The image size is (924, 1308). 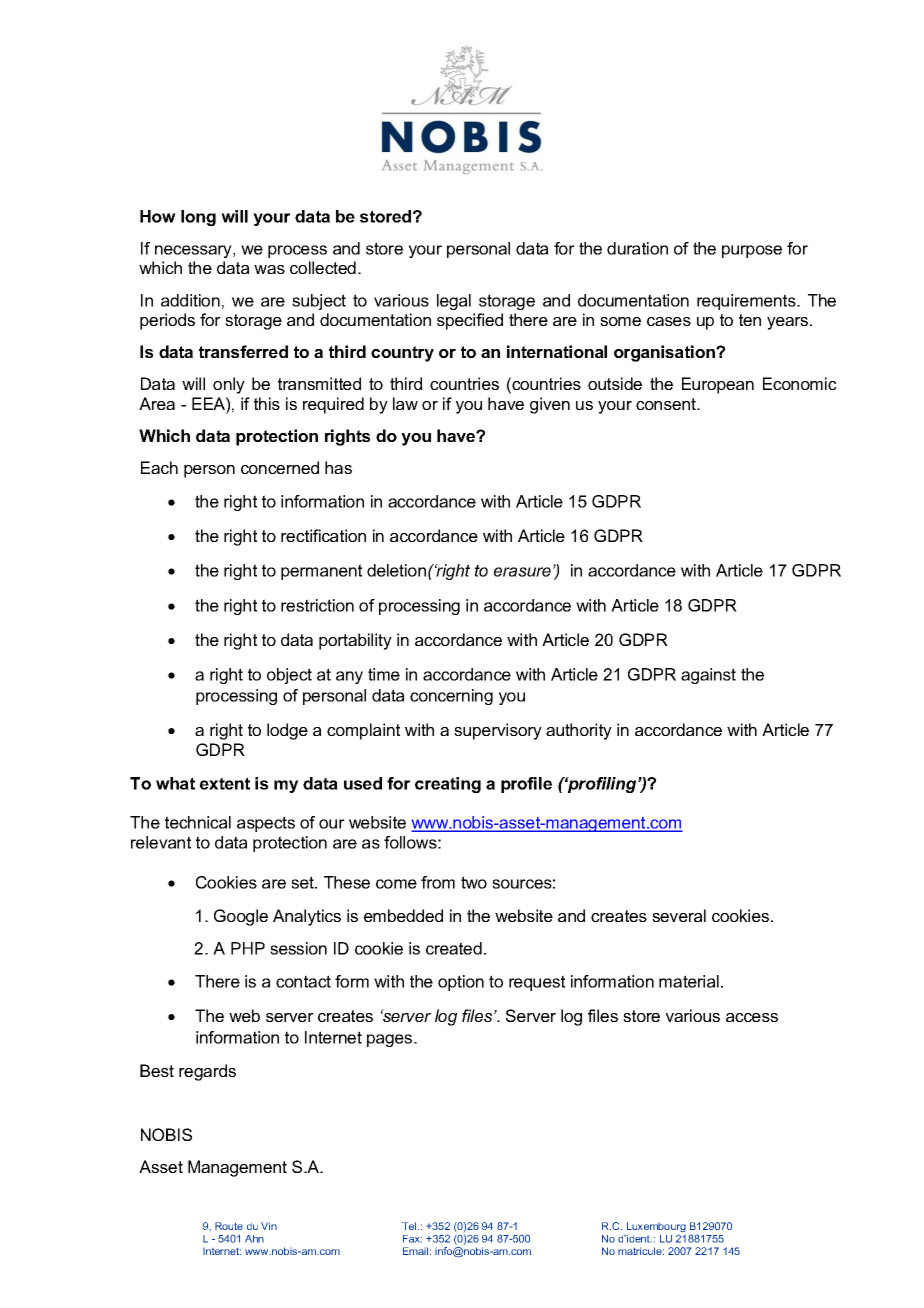 I want to click on several, so click(x=679, y=915).
